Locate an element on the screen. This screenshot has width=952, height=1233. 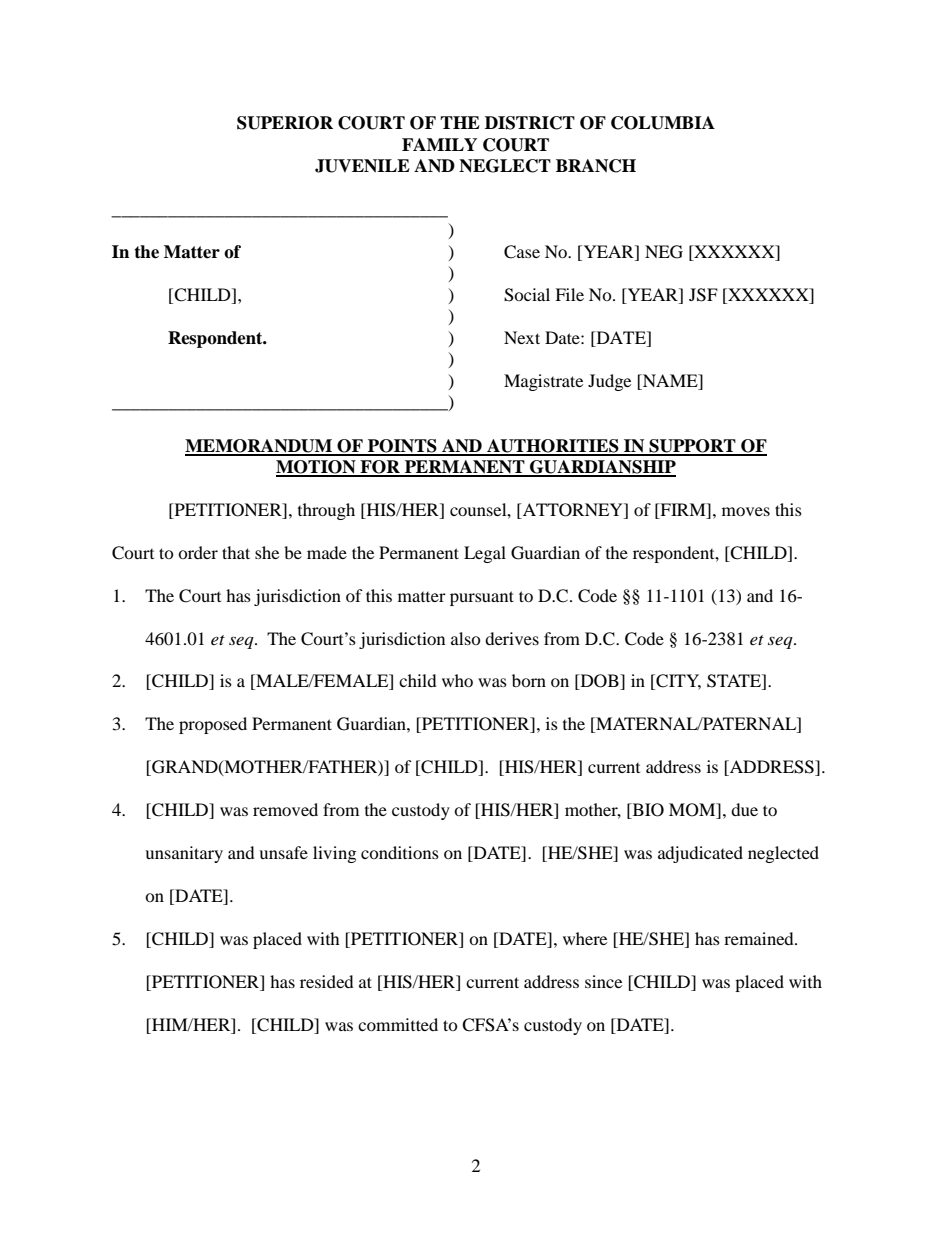
Legal is located at coordinates (485, 554).
